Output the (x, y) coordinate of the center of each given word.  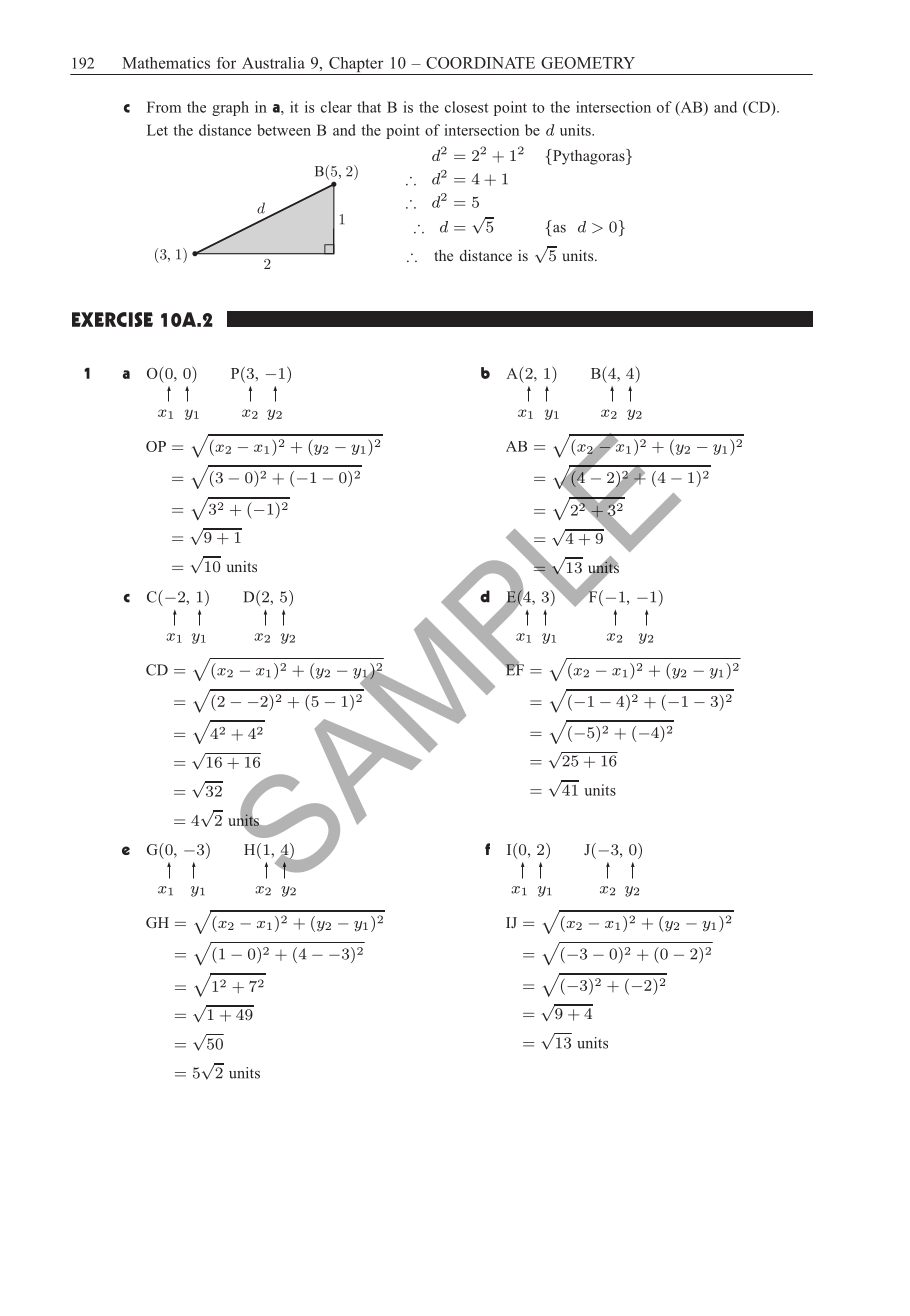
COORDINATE (480, 63)
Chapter (356, 66)
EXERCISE (112, 319)
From (164, 107)
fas (555, 228)
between (284, 130)
